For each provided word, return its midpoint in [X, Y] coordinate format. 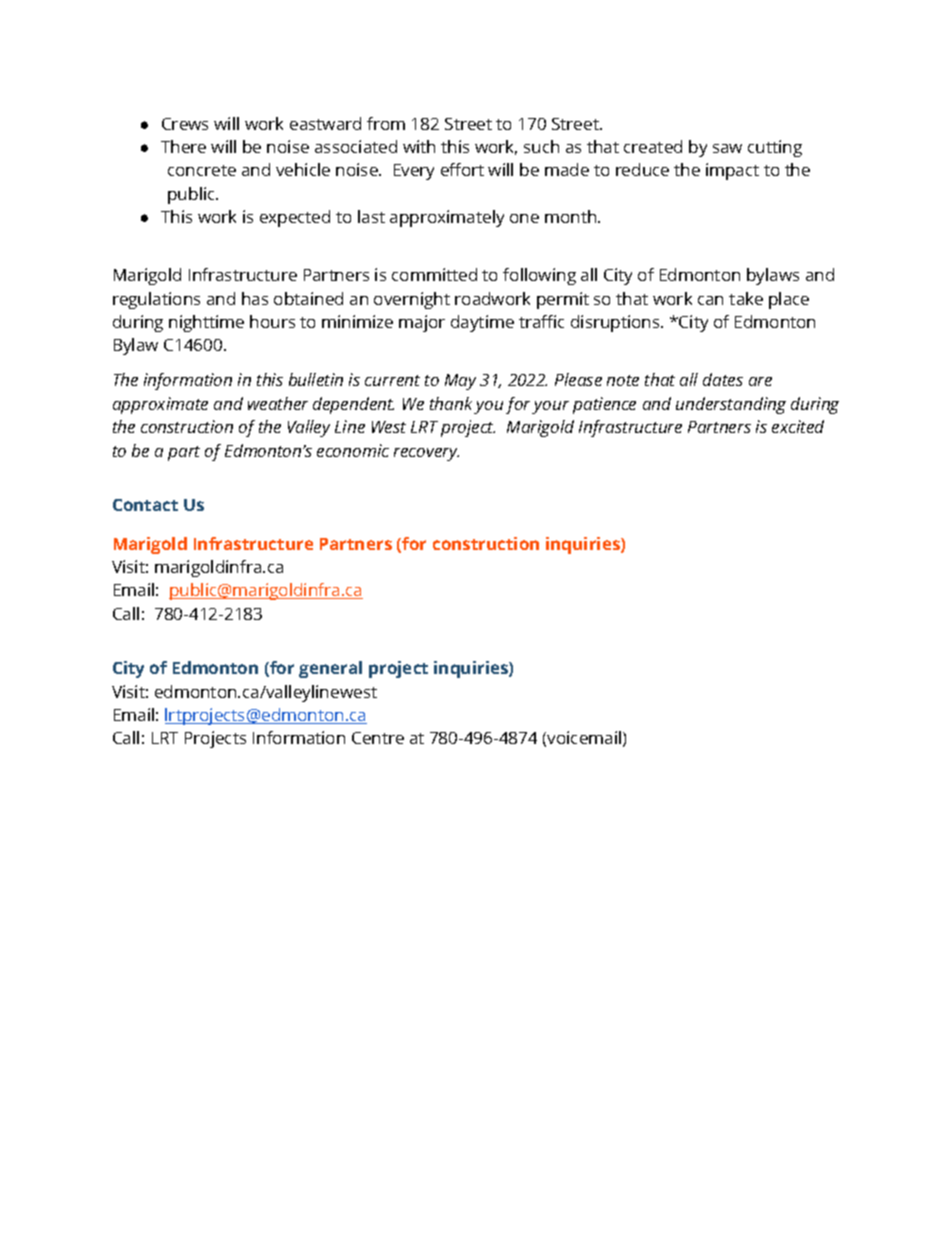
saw [727, 148]
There [183, 146]
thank [451, 403]
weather [278, 403]
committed [434, 274]
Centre [378, 738]
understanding [731, 405]
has [255, 298]
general [330, 669]
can [710, 300]
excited [798, 426]
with [419, 146]
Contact [145, 505]
